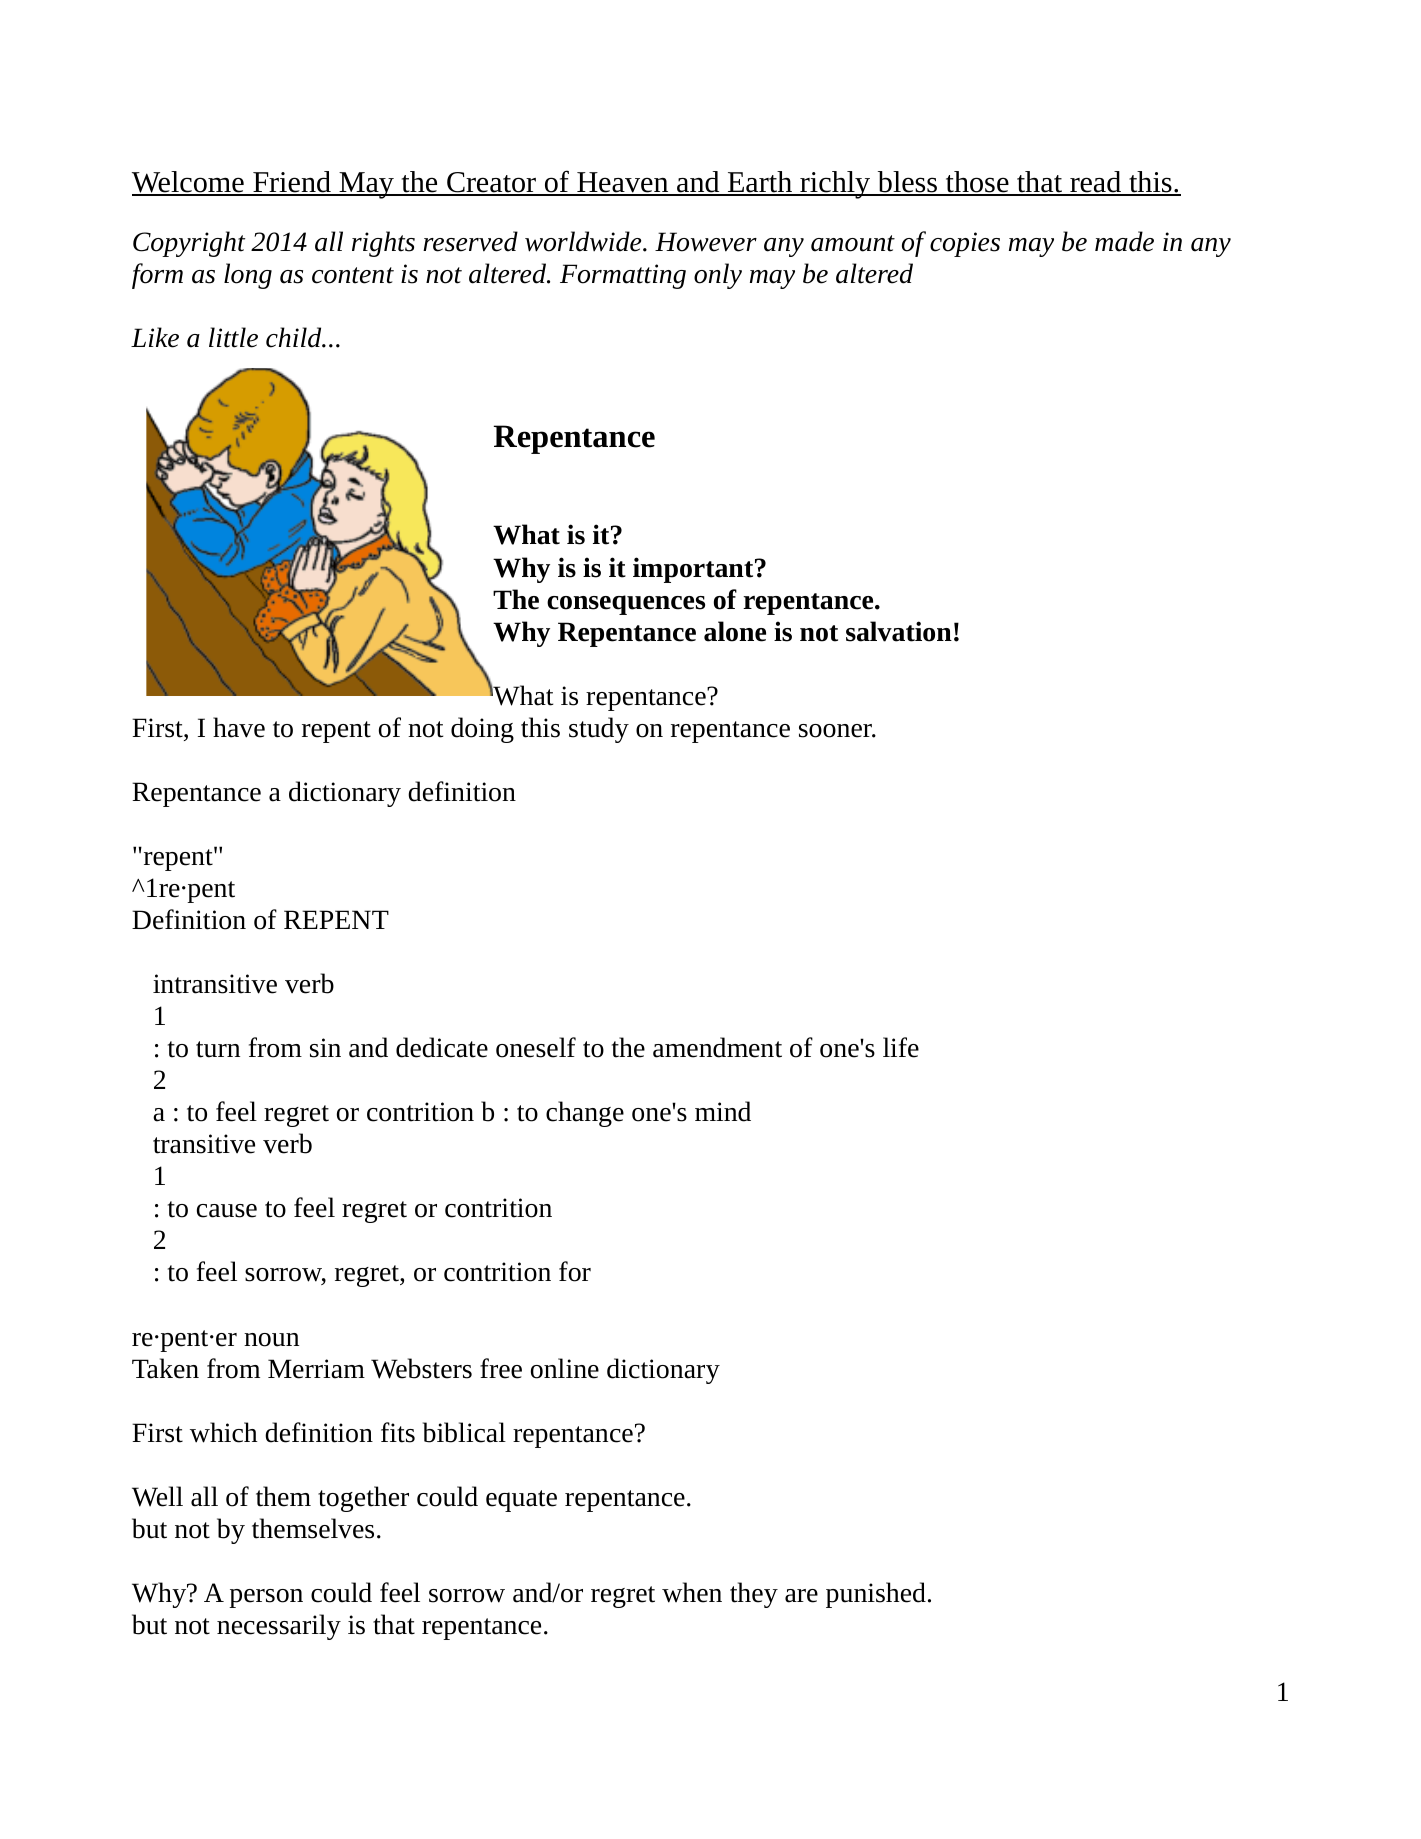 The width and height of the page is (1421, 1839). Describe the element at coordinates (292, 183) in the page. I see `Friend` at that location.
